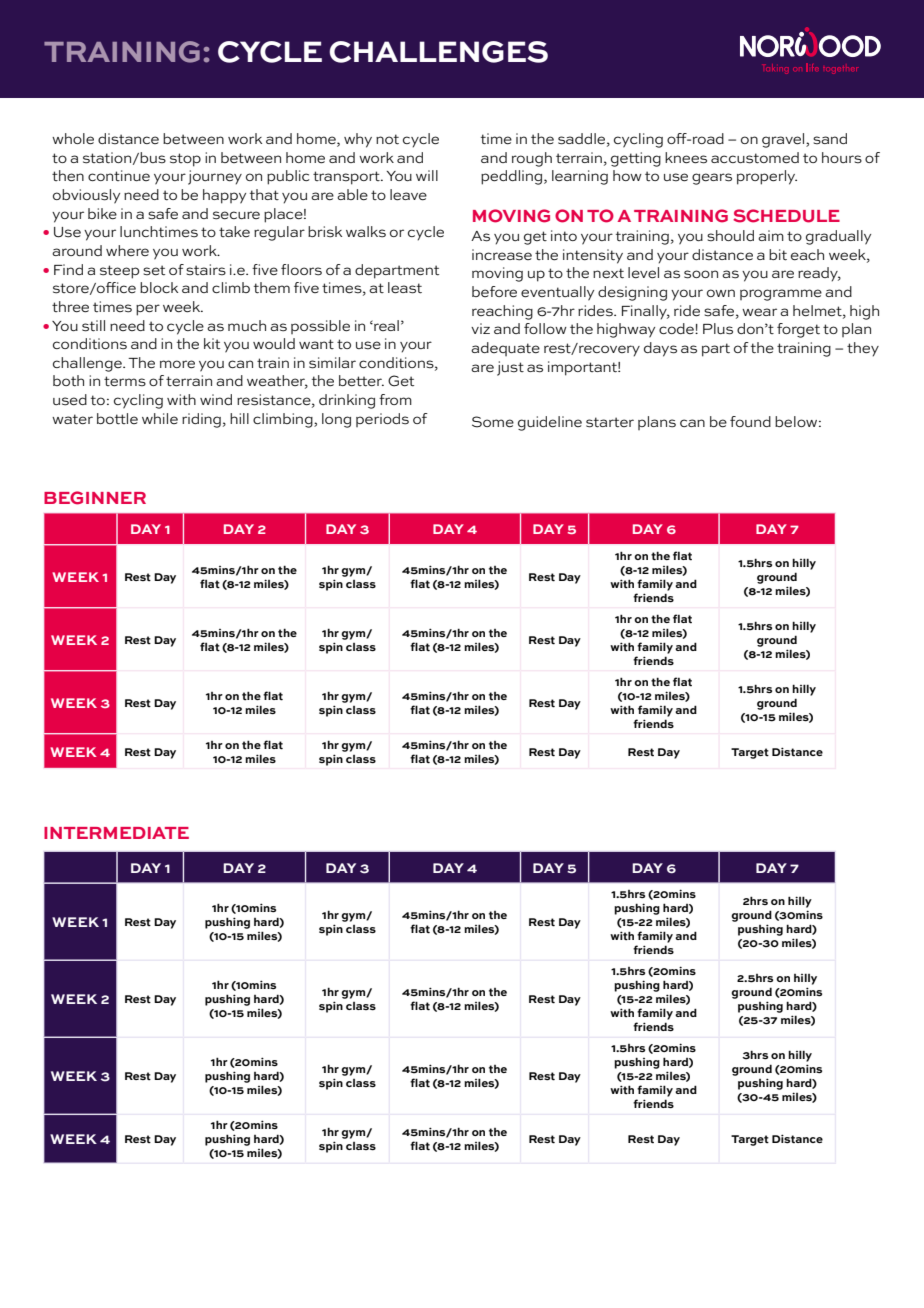  What do you see at coordinates (550, 423) in the image?
I see `guideline` at bounding box center [550, 423].
